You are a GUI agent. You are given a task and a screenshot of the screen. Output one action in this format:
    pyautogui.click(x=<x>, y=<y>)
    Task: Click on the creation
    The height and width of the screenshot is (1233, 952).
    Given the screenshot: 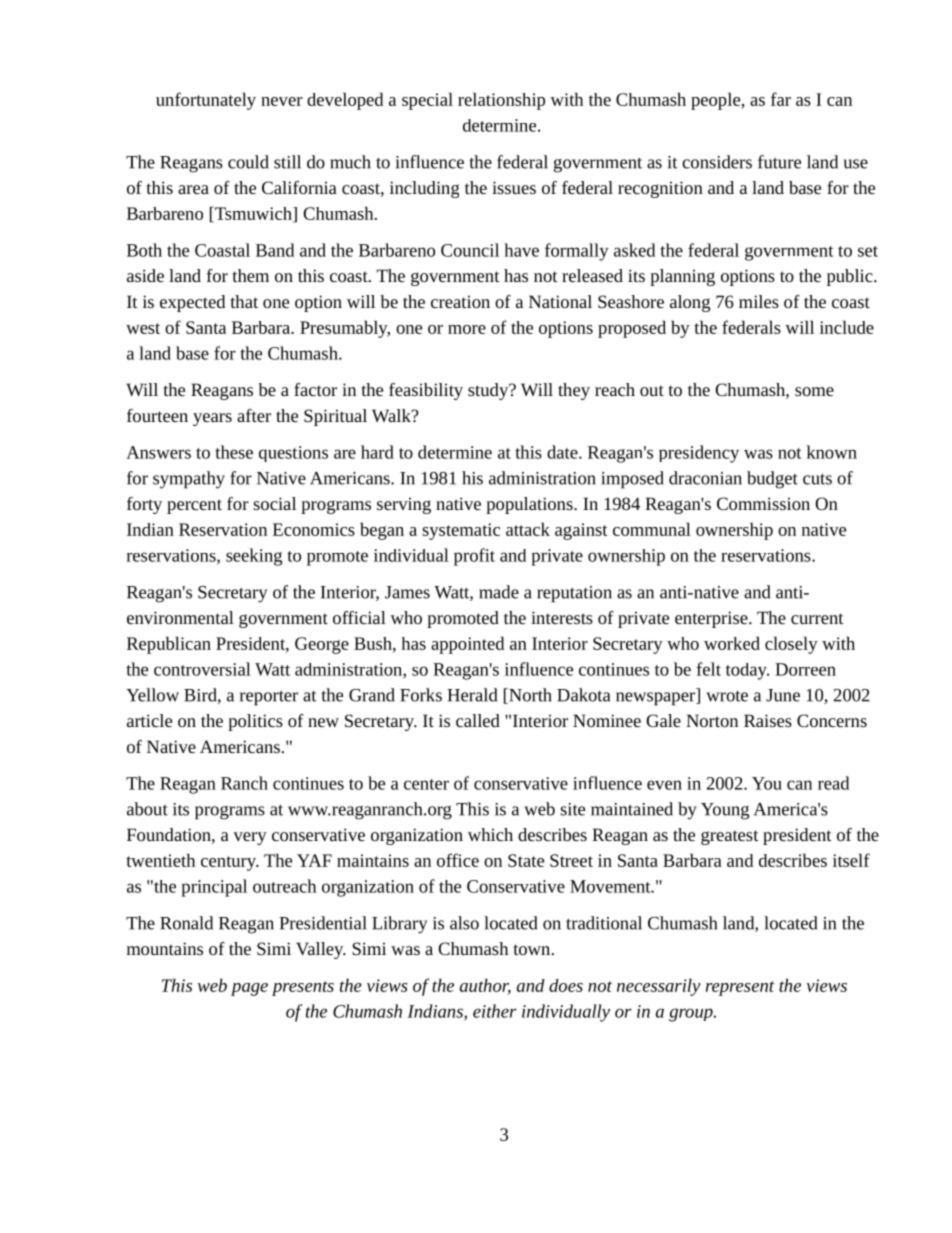 What is the action you would take?
    pyautogui.click(x=460, y=301)
